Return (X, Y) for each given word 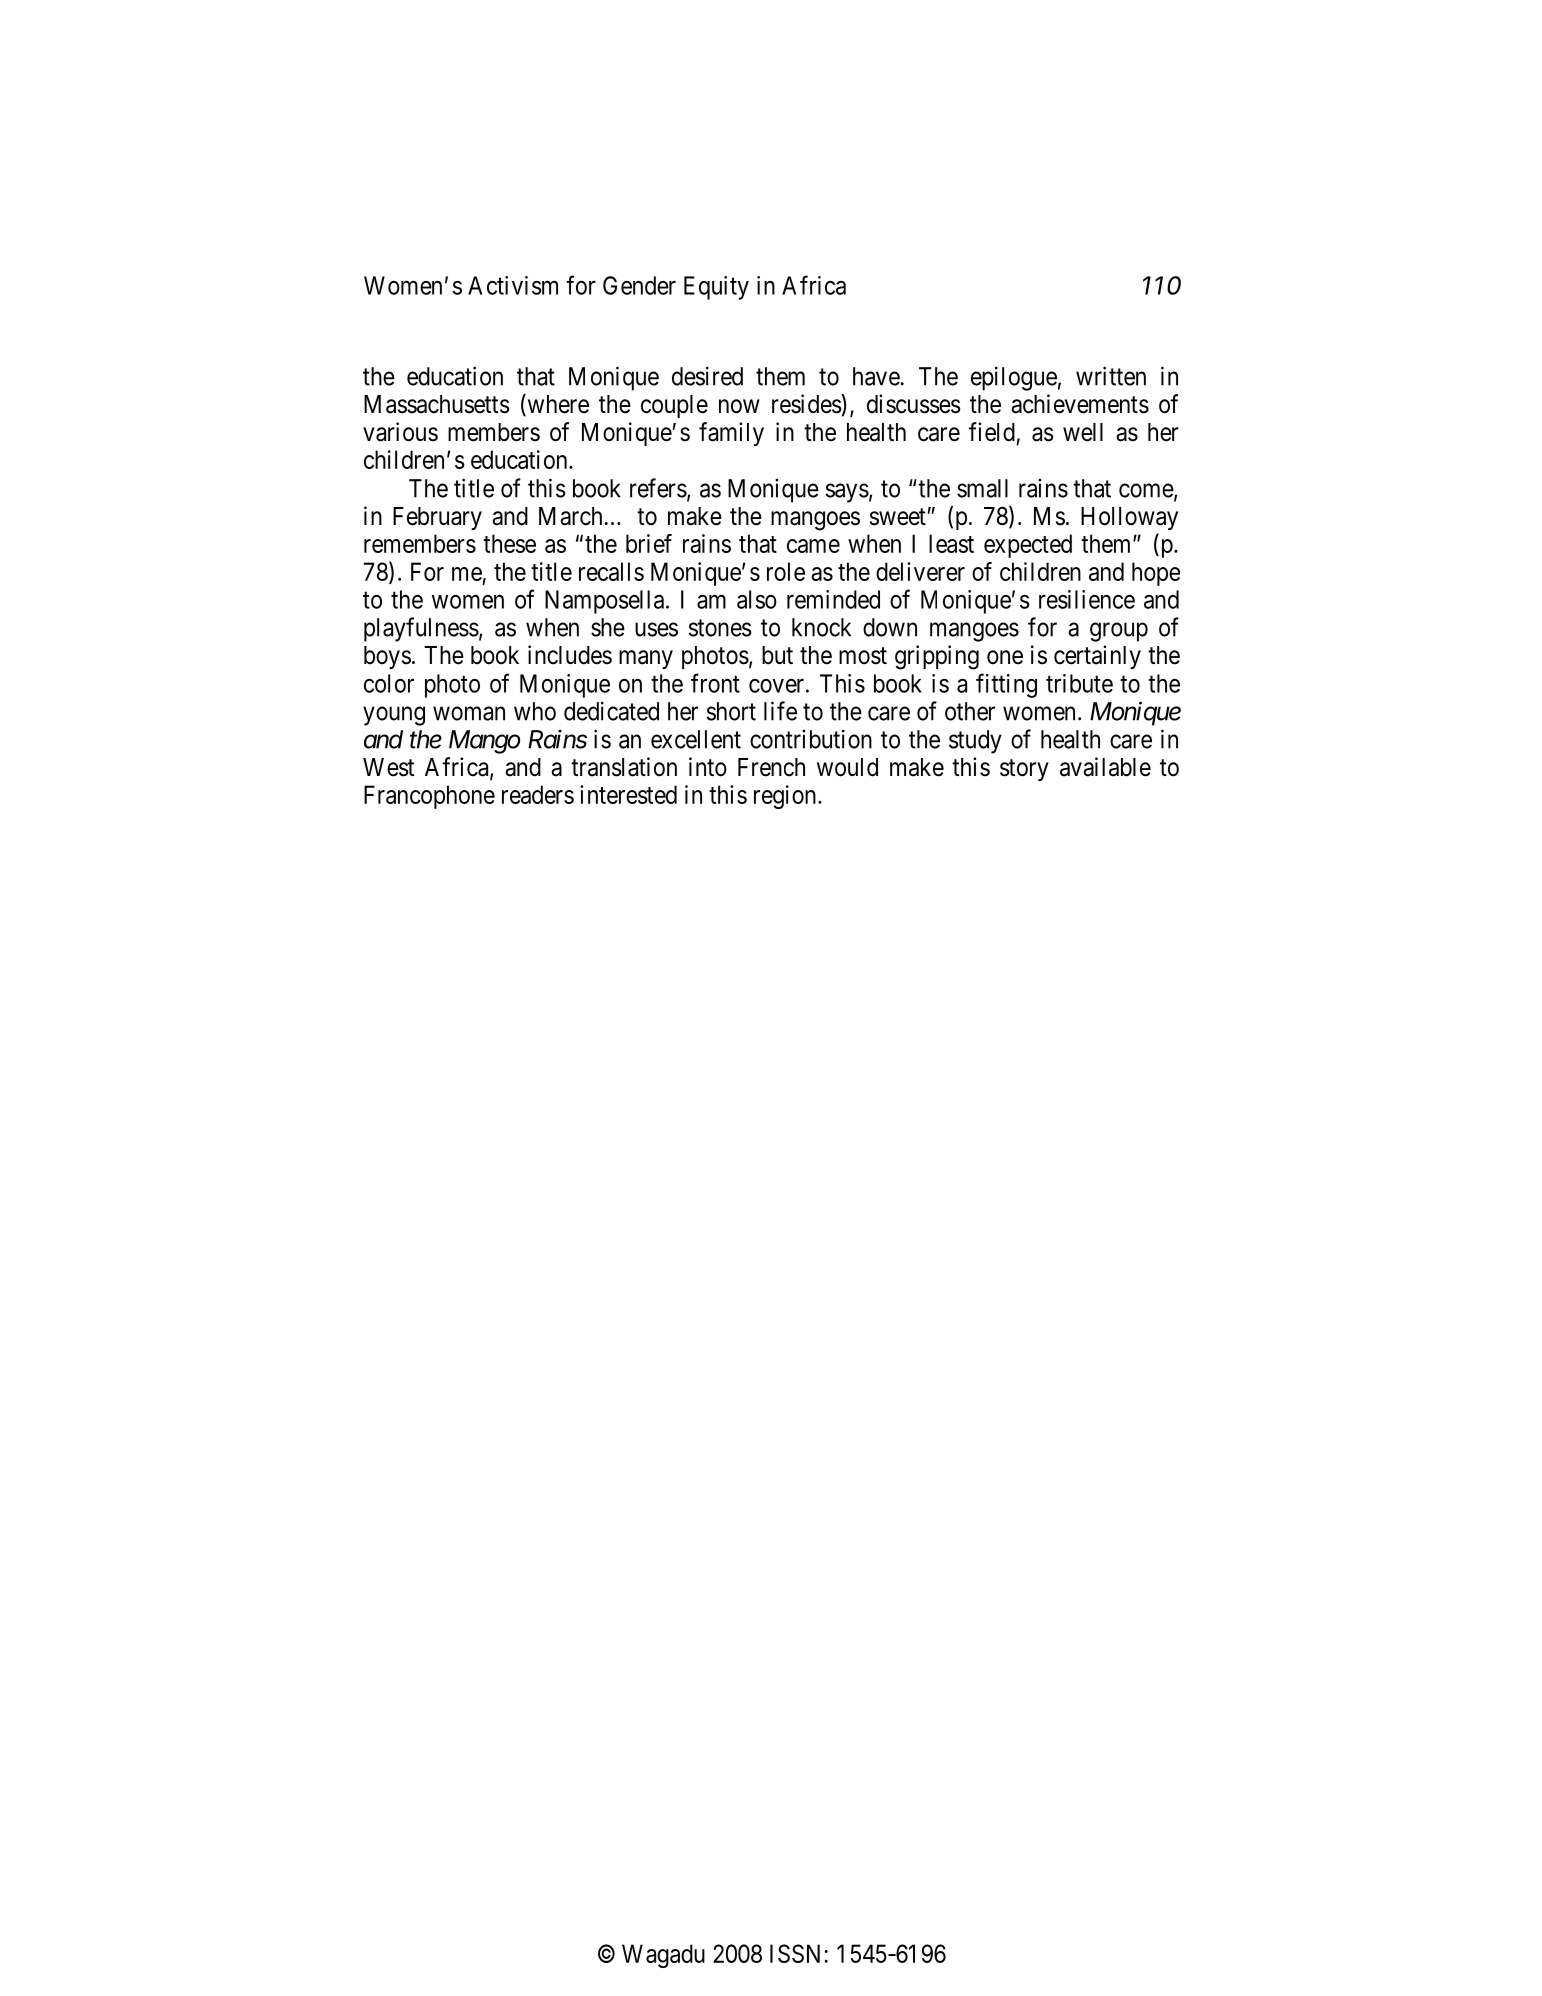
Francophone (429, 797)
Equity (716, 288)
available (1105, 767)
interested (628, 794)
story (1024, 770)
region (786, 797)
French (771, 767)
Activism (513, 285)
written (1111, 376)
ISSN (795, 1953)
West (388, 767)
